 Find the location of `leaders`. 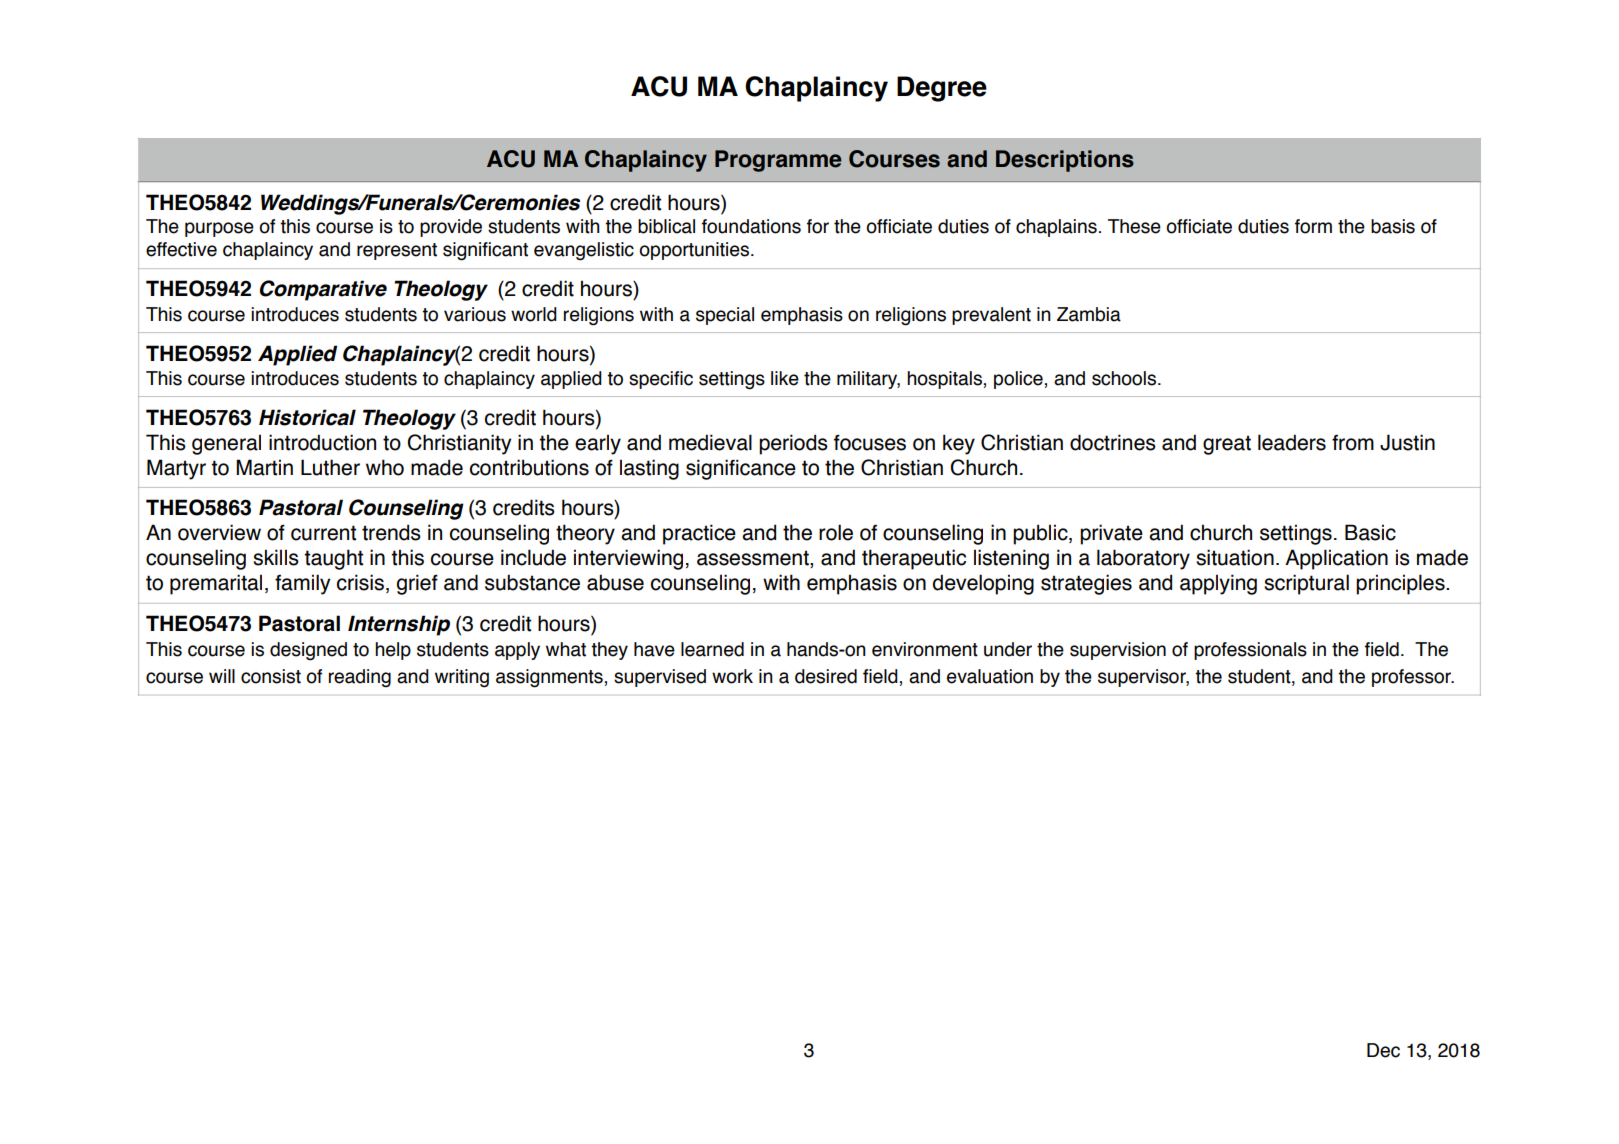

leaders is located at coordinates (1292, 442).
